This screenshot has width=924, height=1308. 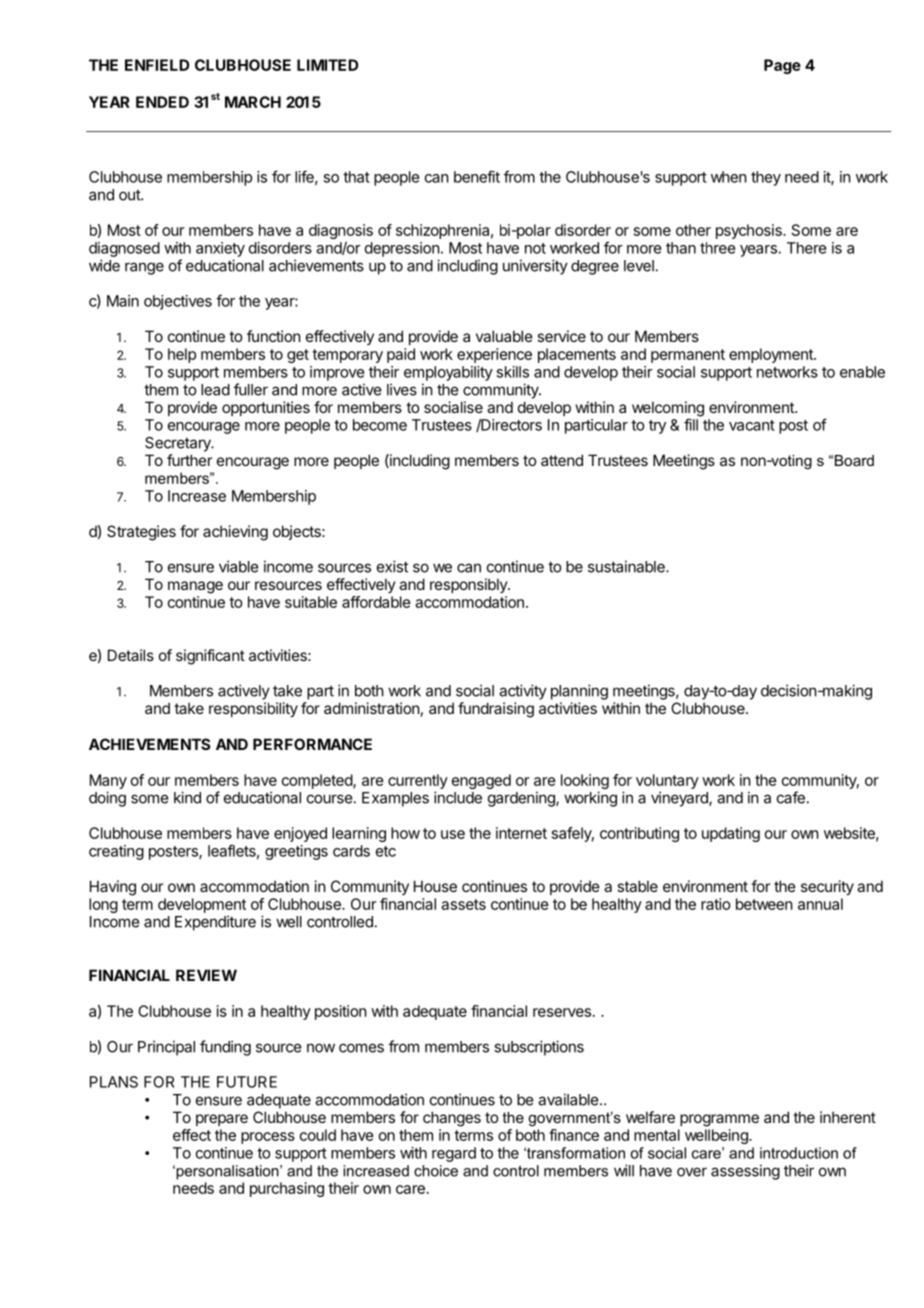 What do you see at coordinates (469, 585) in the screenshot?
I see `responsibly` at bounding box center [469, 585].
